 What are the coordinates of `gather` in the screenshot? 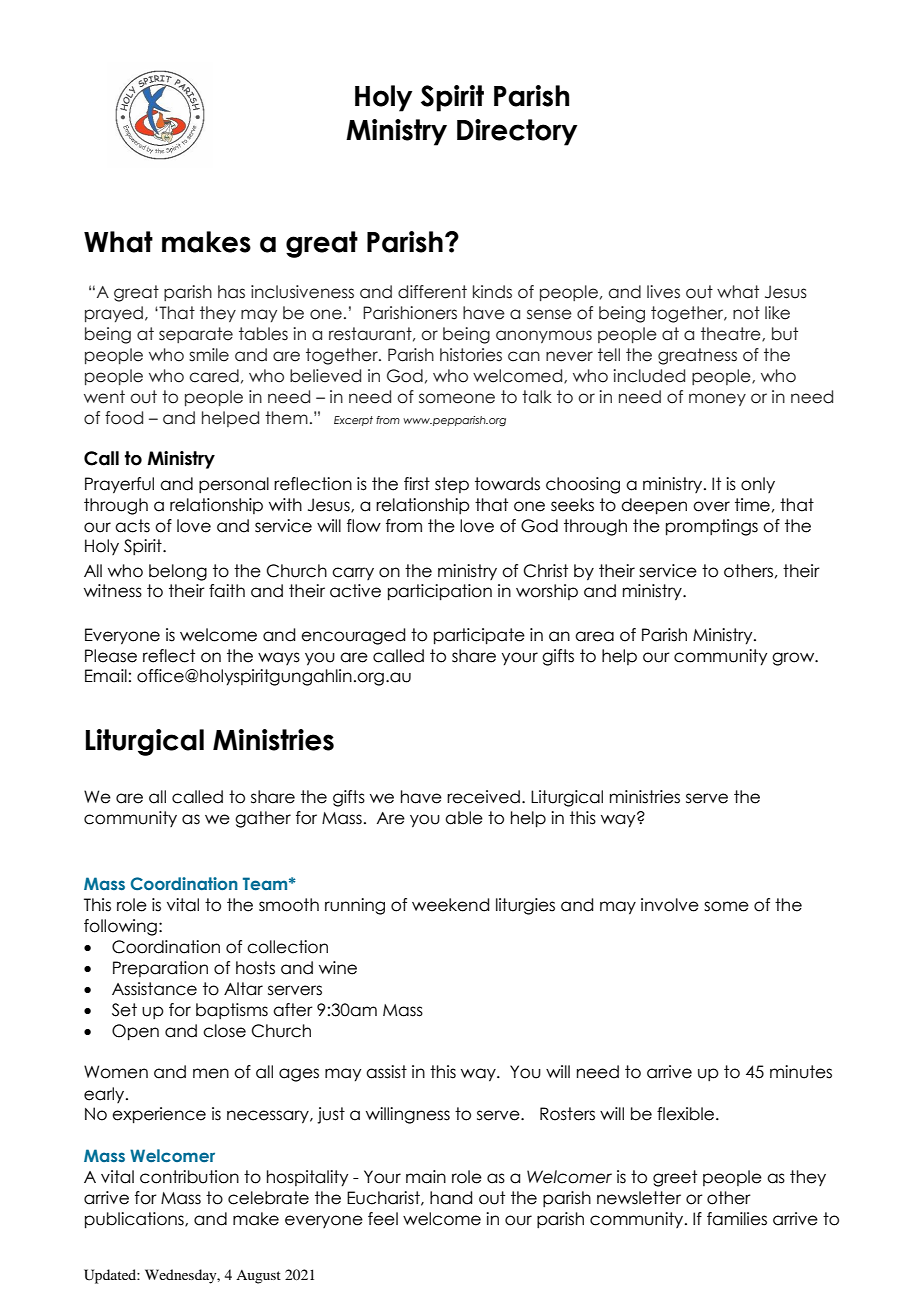 It's located at (263, 819).
